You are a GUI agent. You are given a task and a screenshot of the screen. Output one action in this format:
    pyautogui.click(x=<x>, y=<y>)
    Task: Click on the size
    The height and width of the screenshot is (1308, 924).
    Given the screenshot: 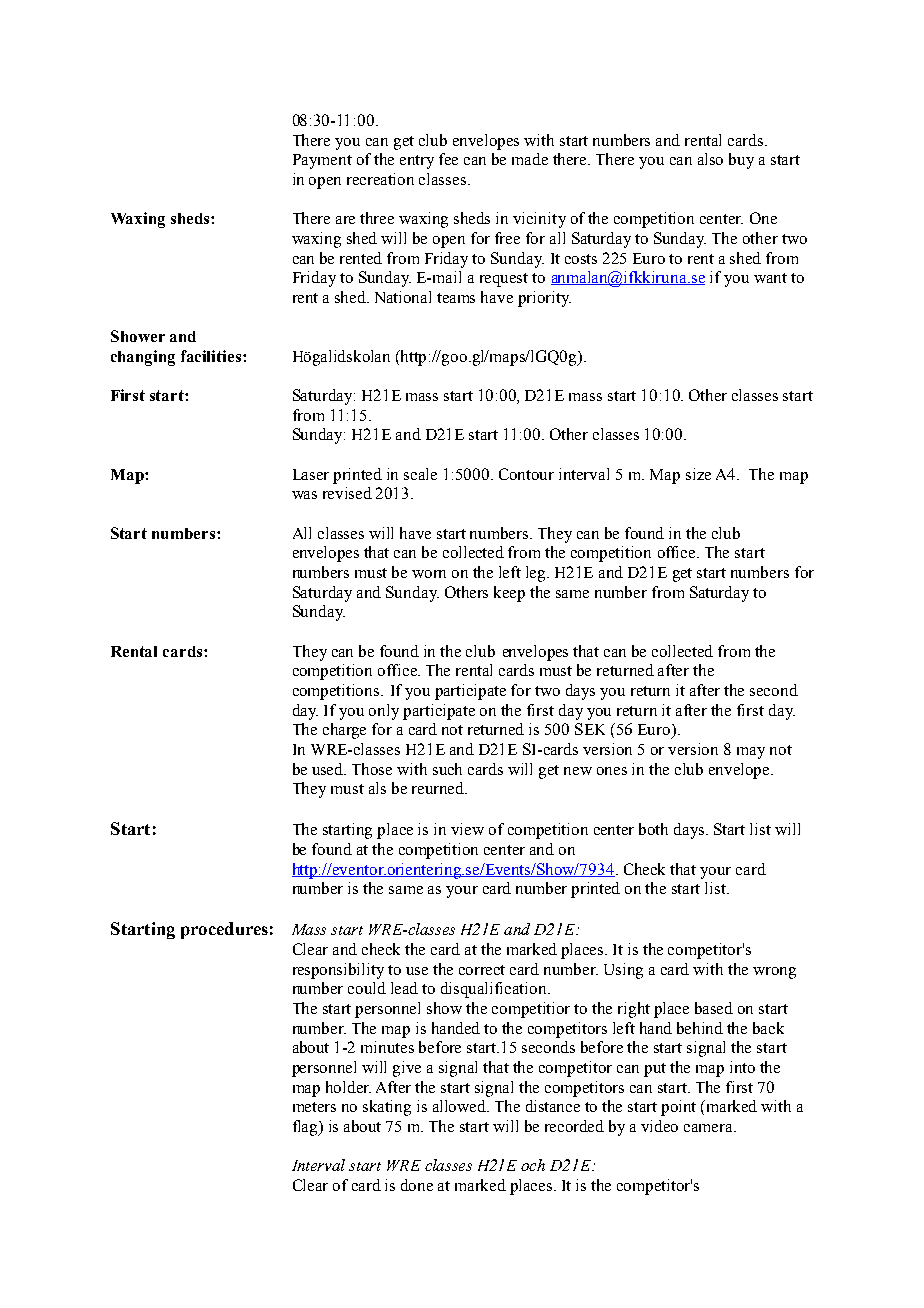 What is the action you would take?
    pyautogui.click(x=698, y=474)
